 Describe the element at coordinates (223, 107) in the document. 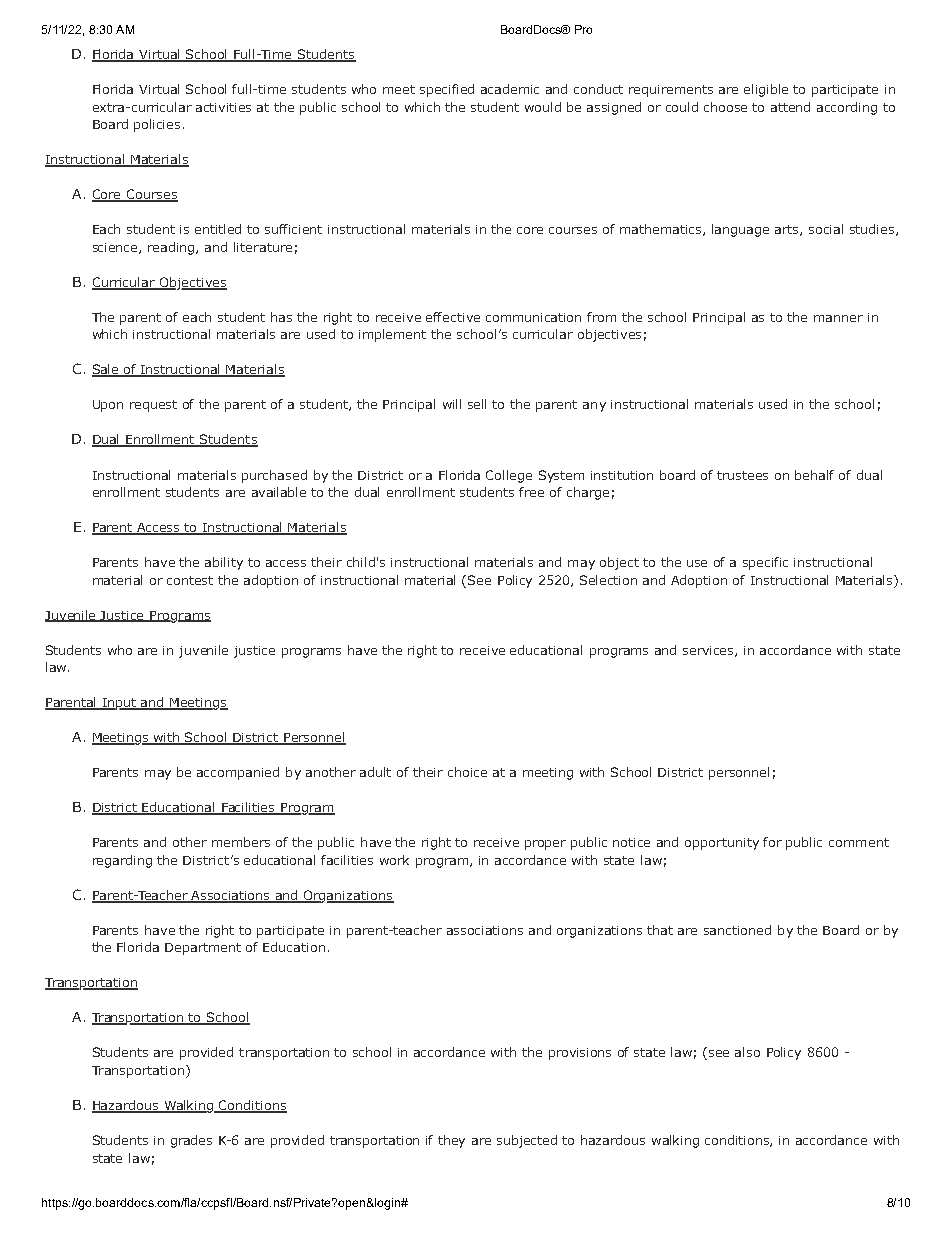

I see `activities` at that location.
